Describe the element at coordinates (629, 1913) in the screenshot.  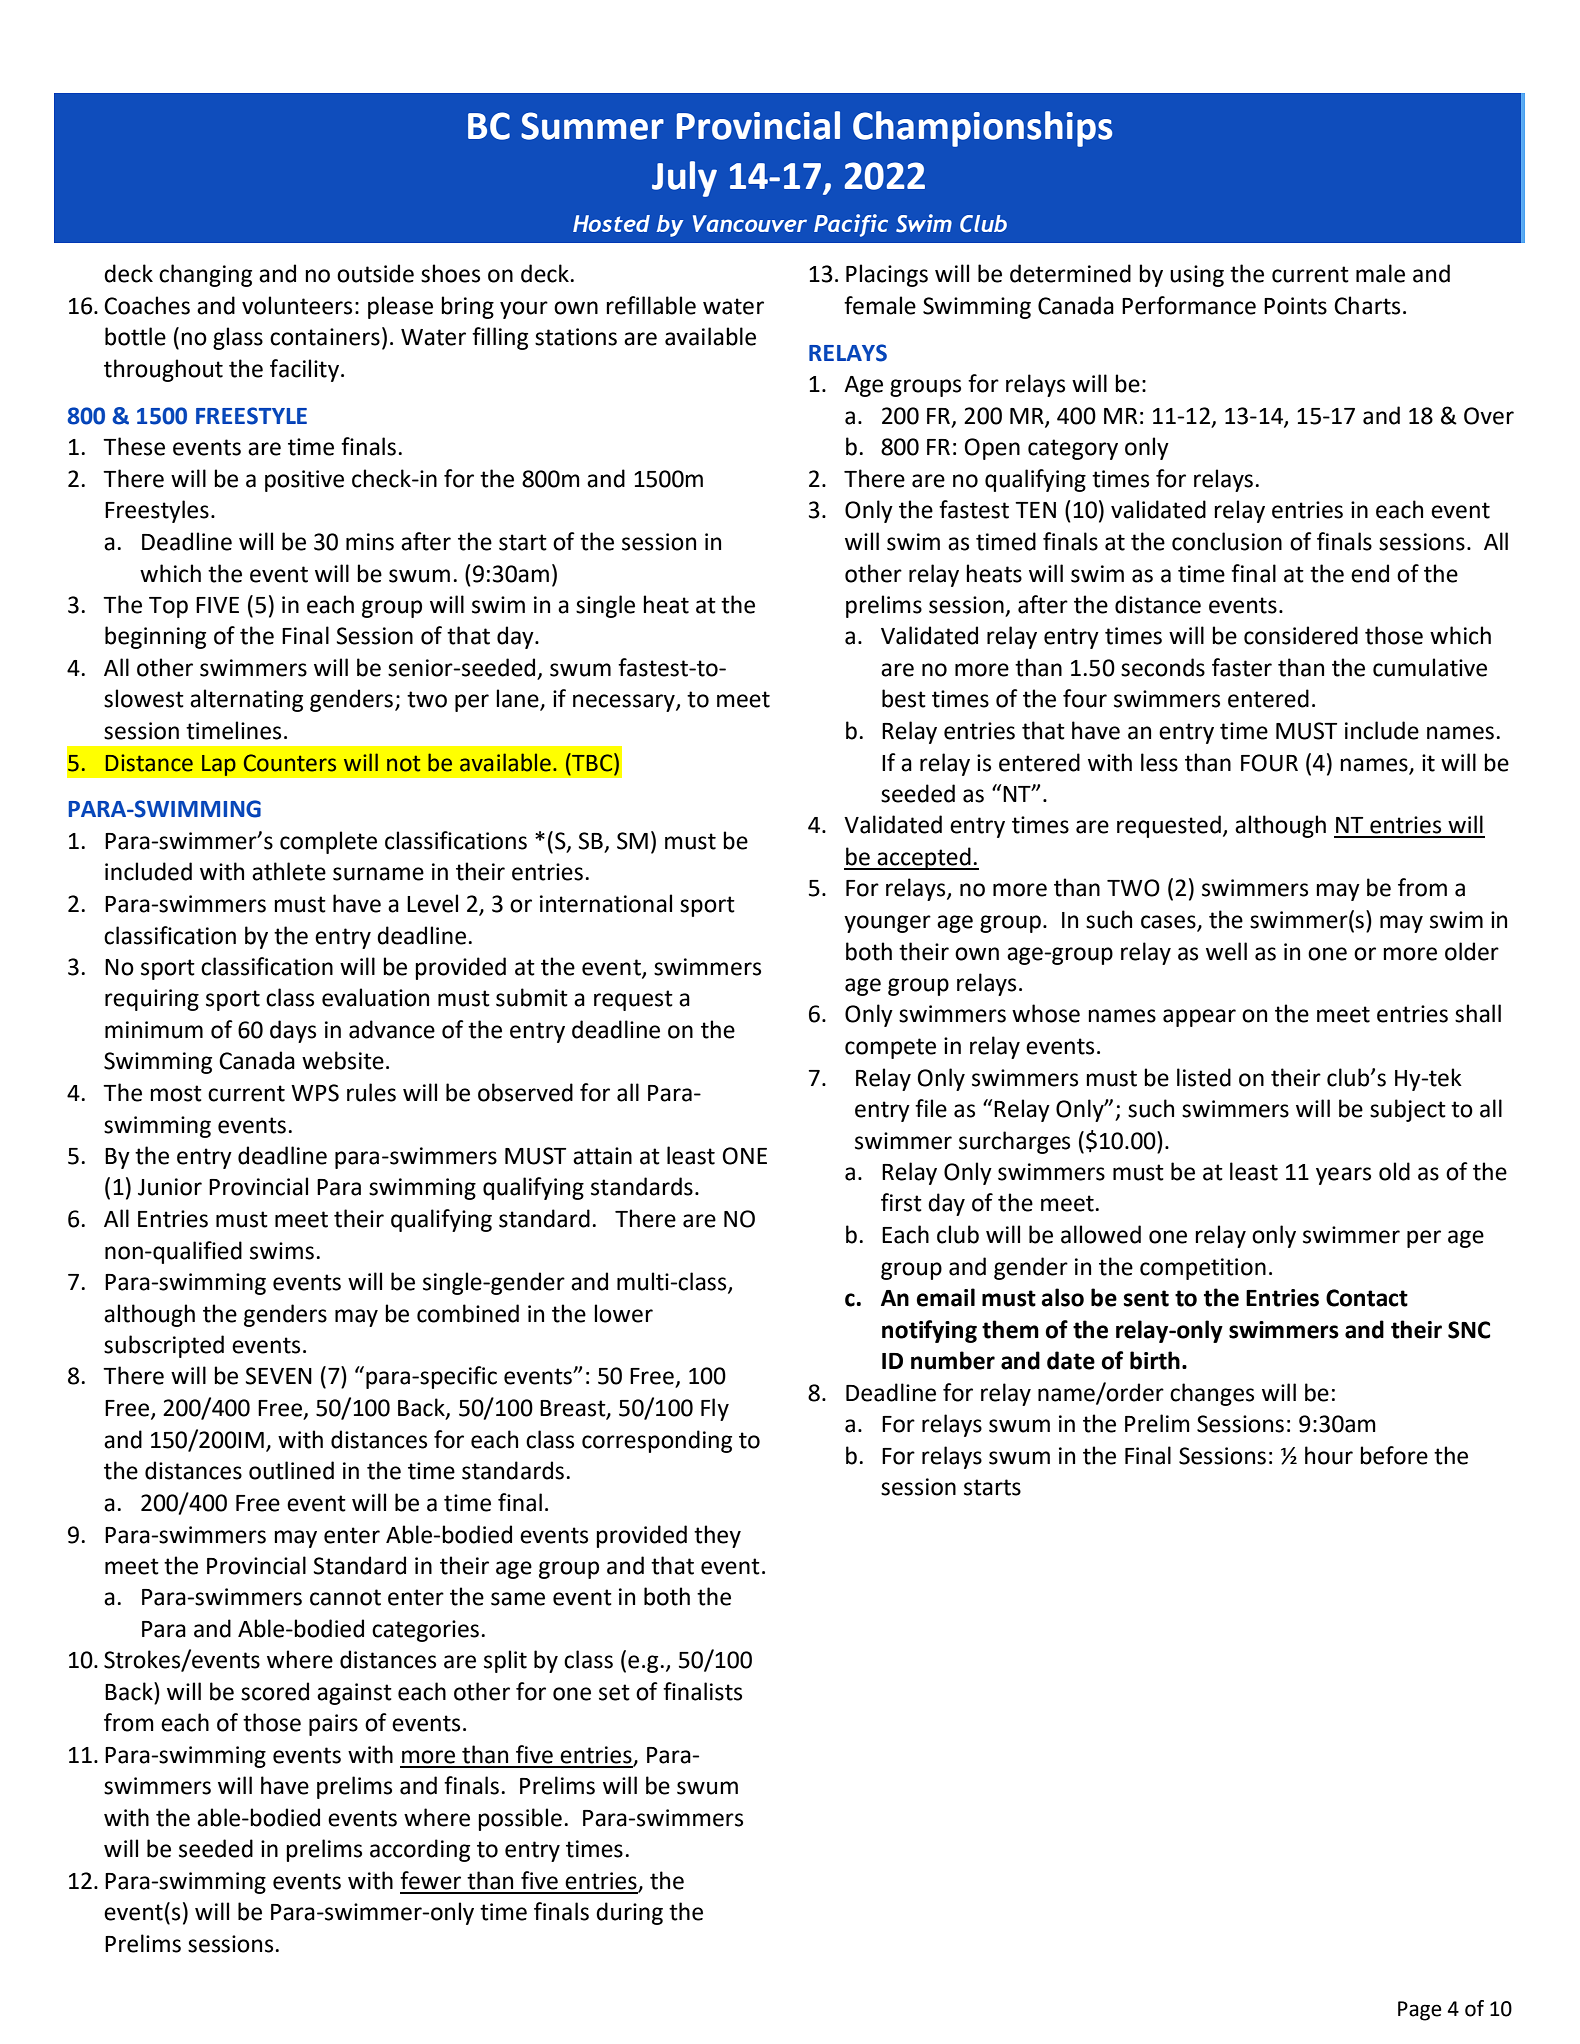
I see `during` at that location.
